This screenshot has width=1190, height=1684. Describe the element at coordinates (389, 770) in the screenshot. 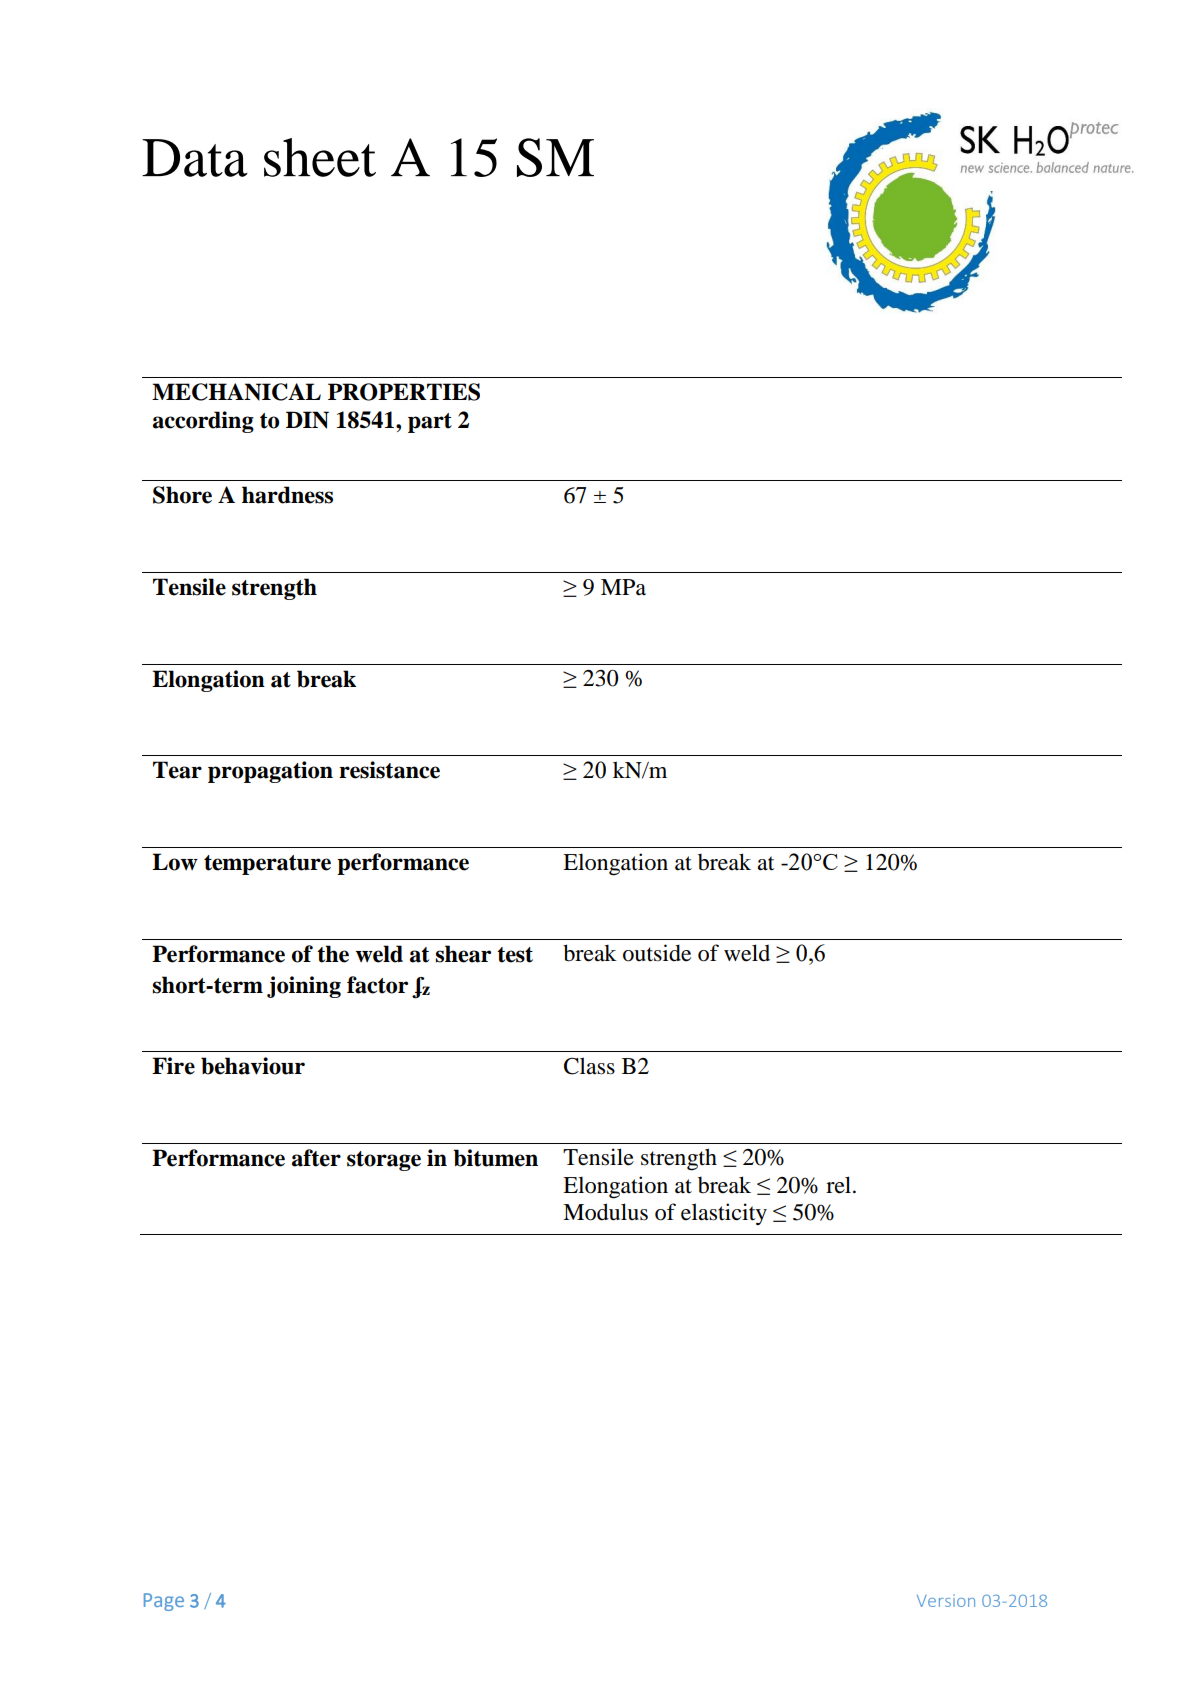

I see `resistance` at that location.
